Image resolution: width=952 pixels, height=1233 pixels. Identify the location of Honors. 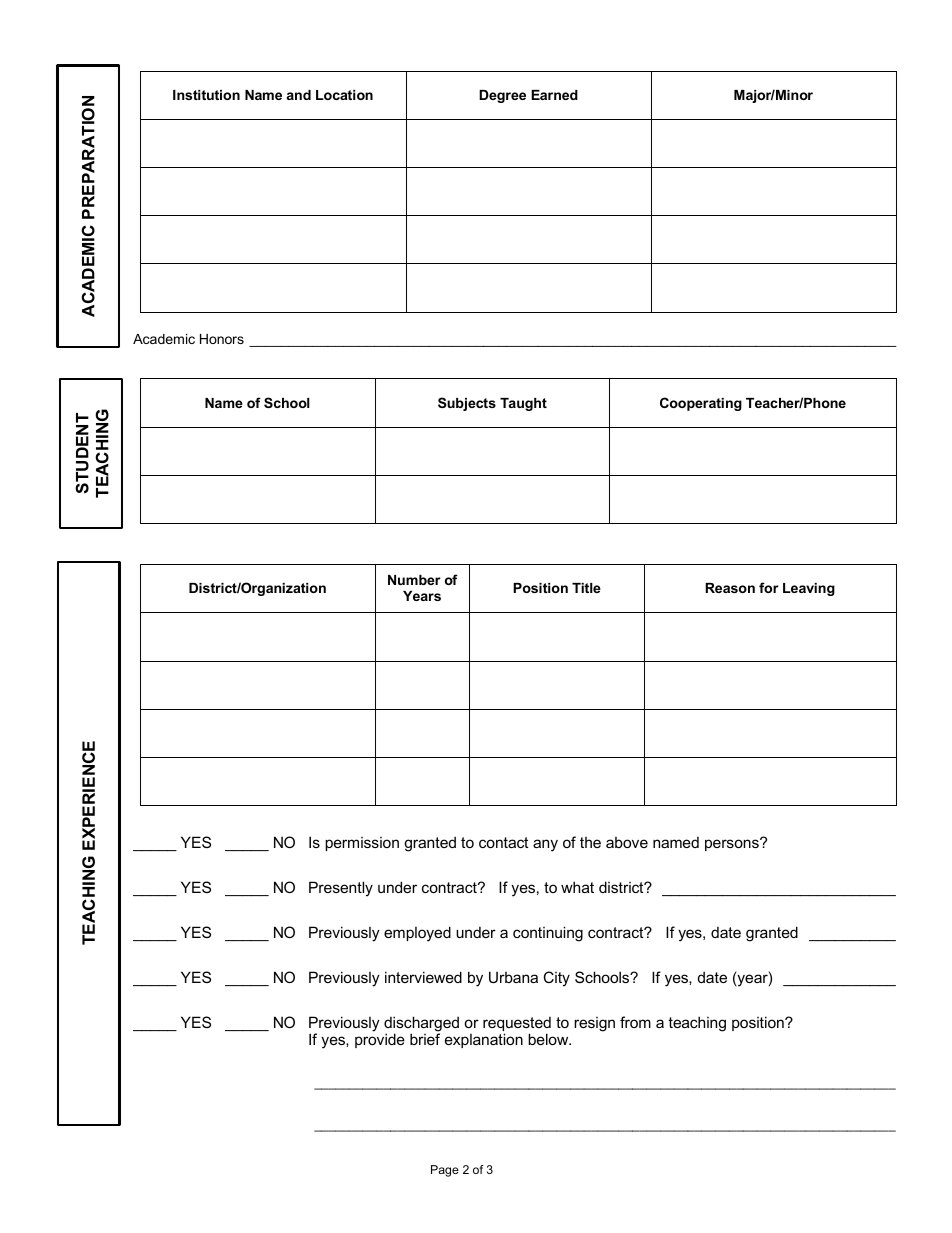
(222, 339).
